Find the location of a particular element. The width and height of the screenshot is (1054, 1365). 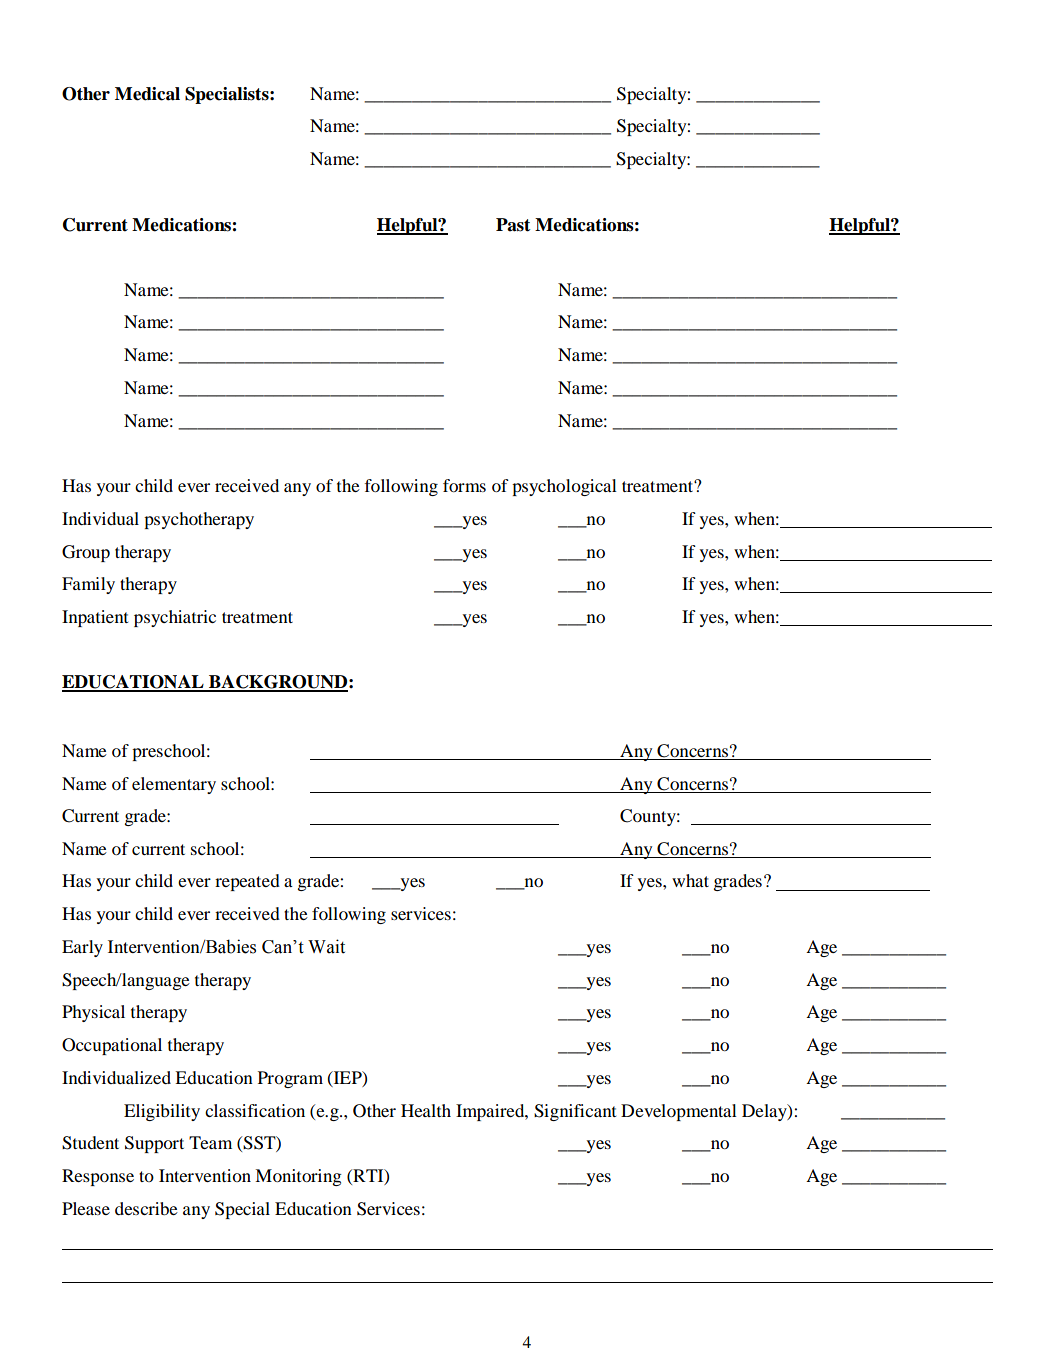

forms is located at coordinates (464, 485).
